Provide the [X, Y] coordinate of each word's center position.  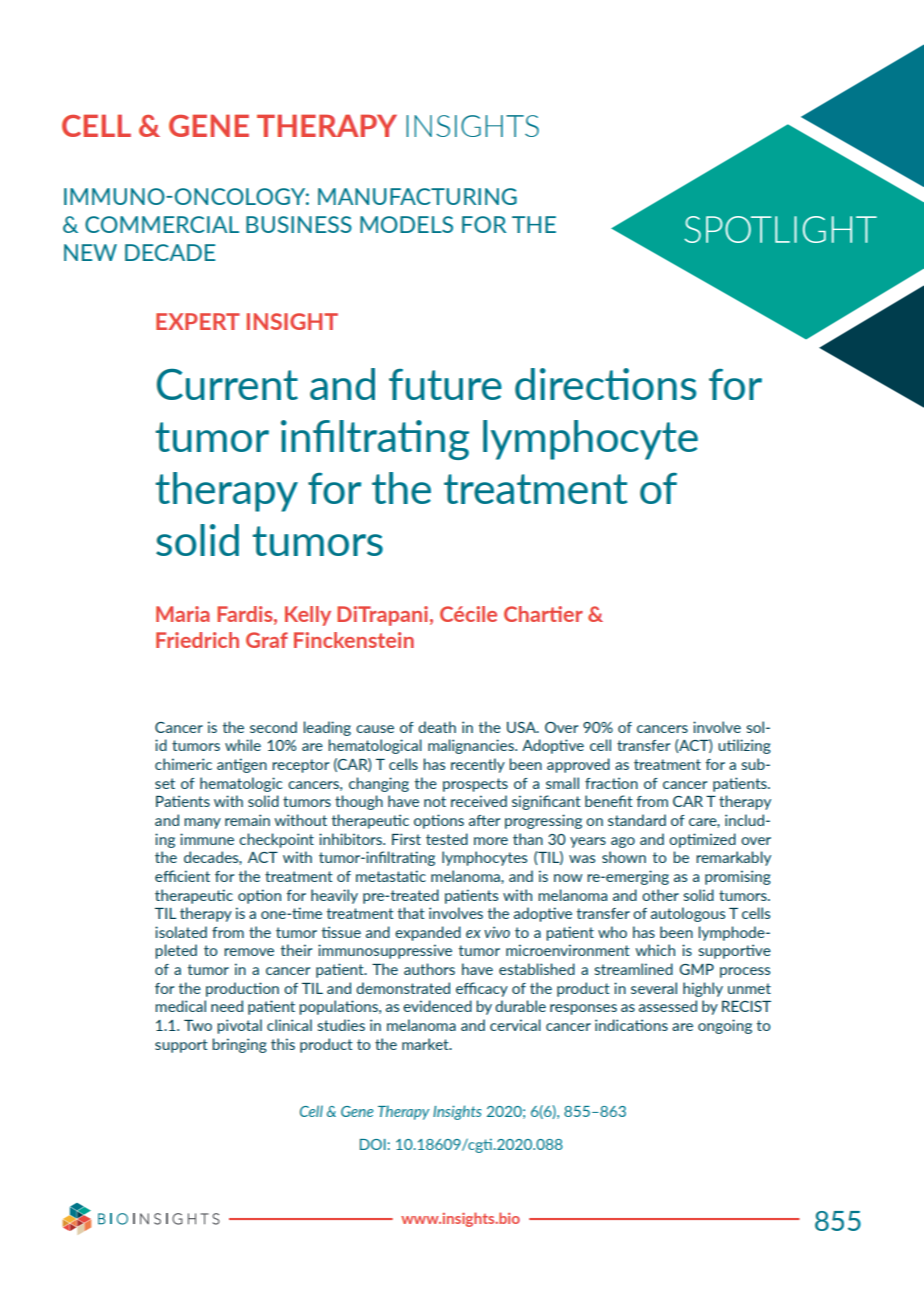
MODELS [406, 224]
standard [637, 820]
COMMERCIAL [162, 224]
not [435, 801]
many [202, 823]
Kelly [308, 616]
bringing [239, 1045]
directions [606, 384]
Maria [183, 614]
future [445, 384]
